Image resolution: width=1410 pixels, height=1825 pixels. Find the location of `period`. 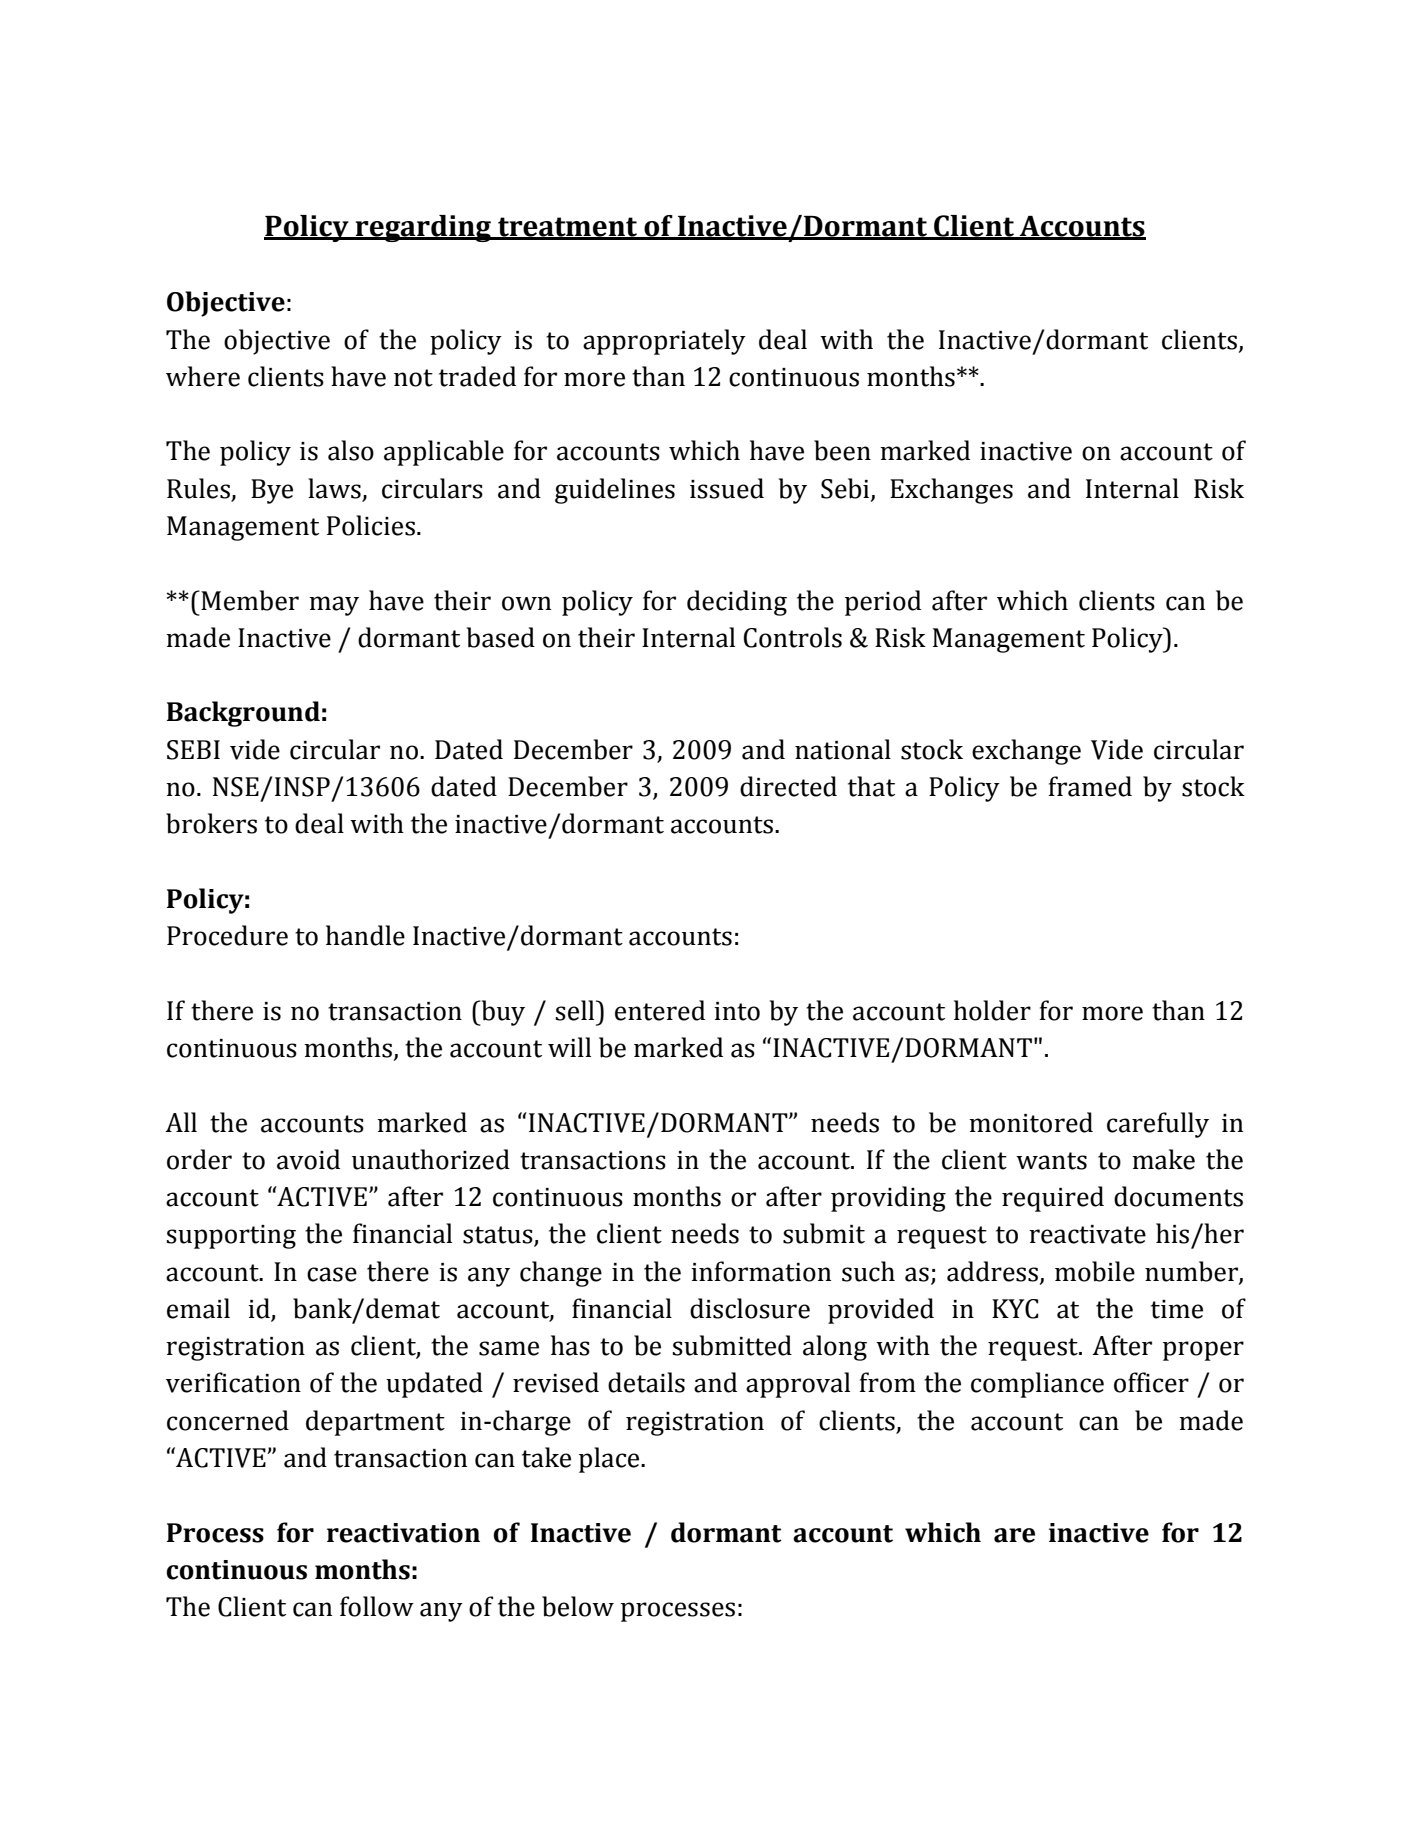

period is located at coordinates (883, 603).
